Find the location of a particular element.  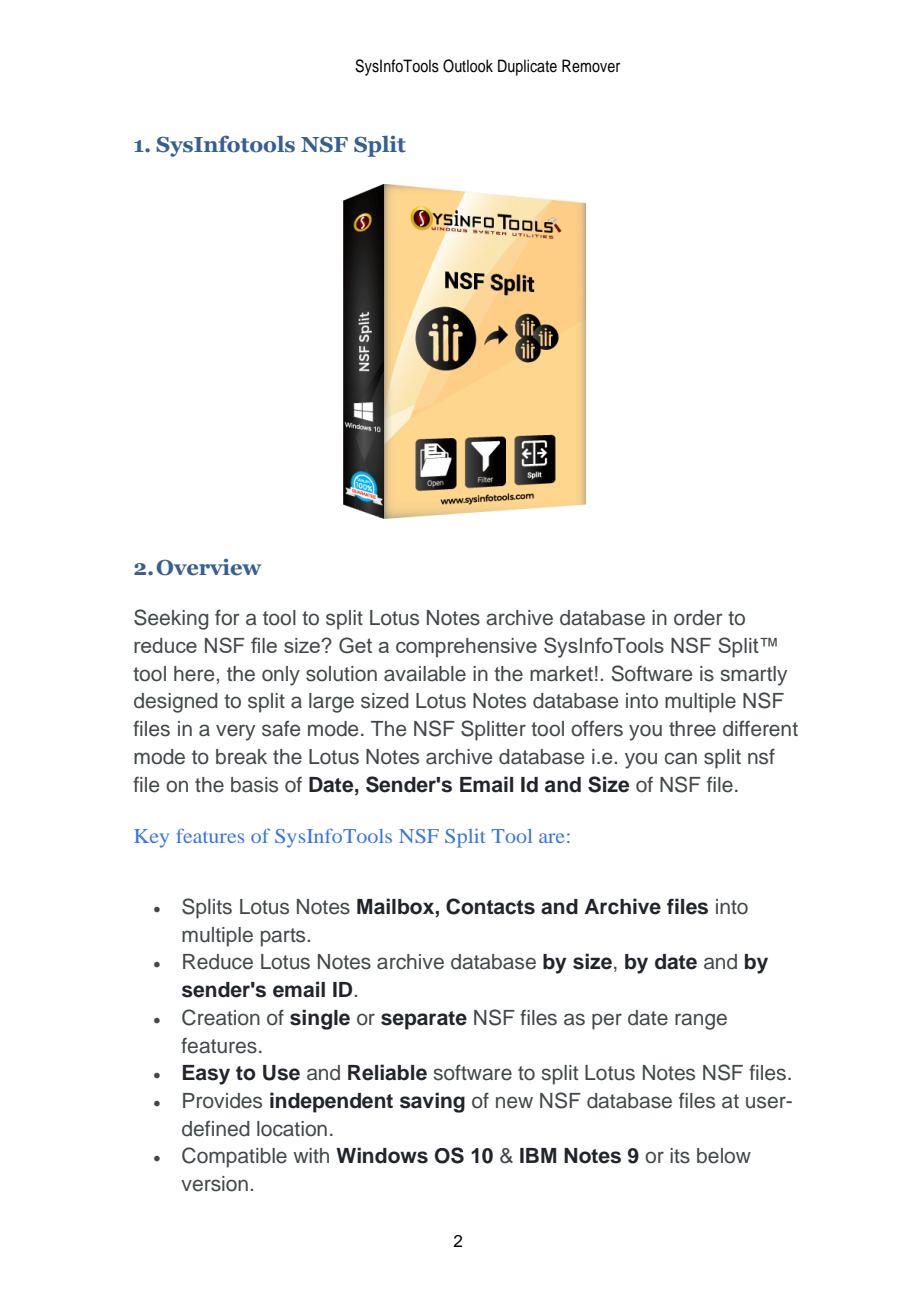

comprehensive is located at coordinates (466, 648).
